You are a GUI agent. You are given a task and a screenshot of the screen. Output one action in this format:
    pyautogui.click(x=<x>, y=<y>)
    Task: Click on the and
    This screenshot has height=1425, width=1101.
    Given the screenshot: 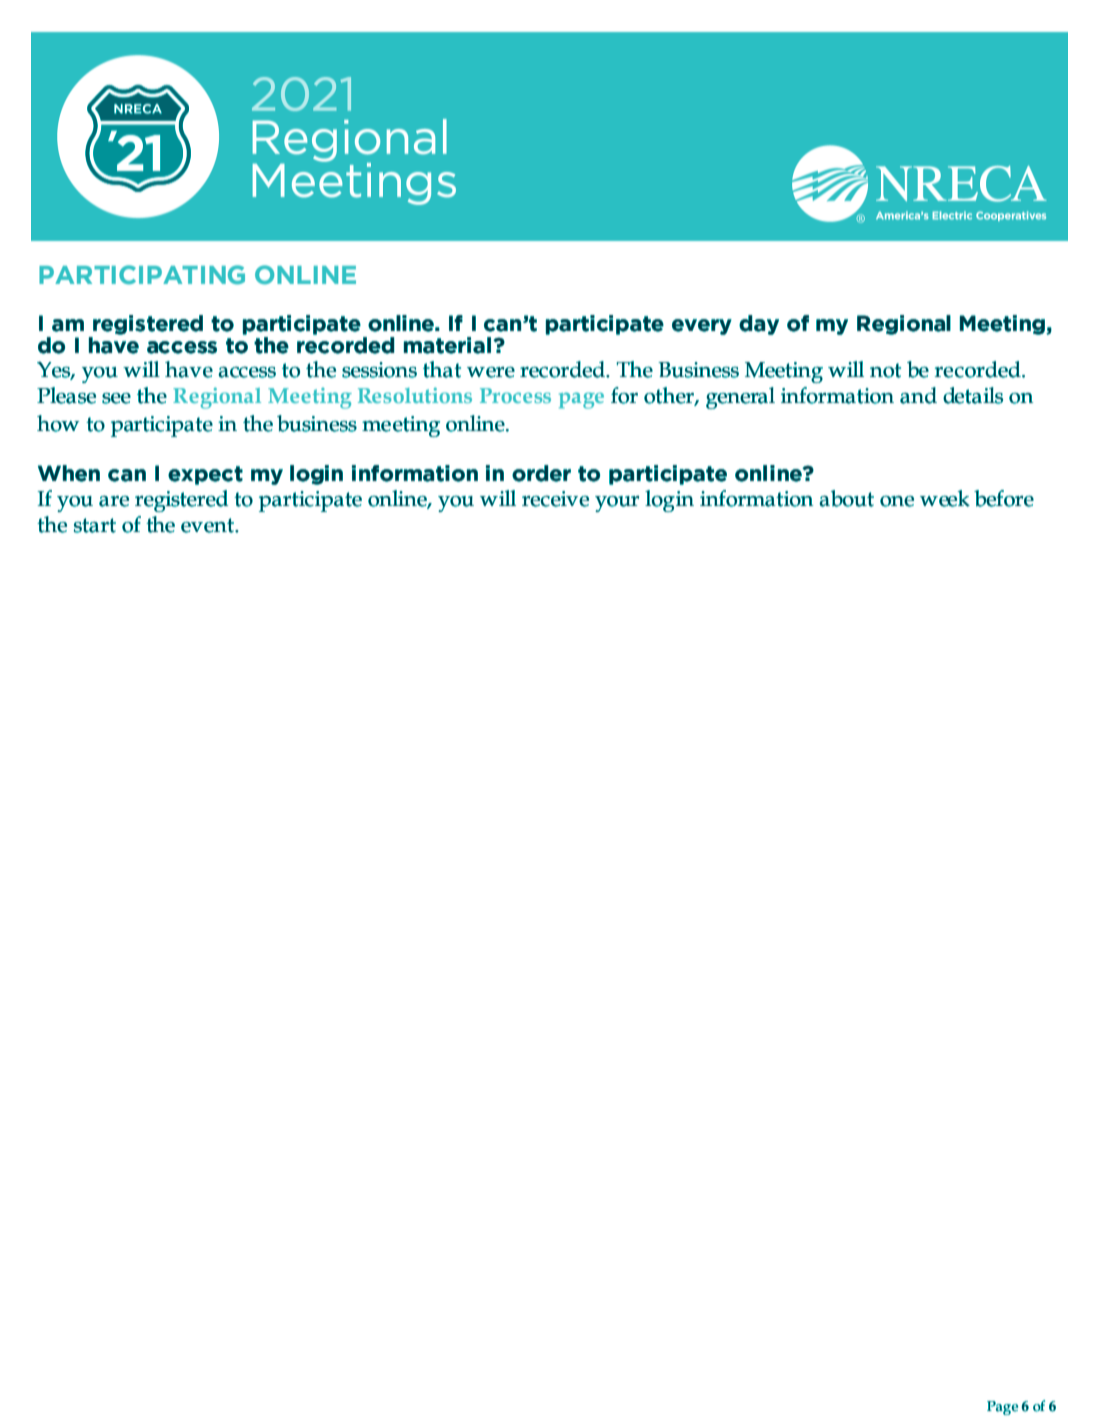 What is the action you would take?
    pyautogui.click(x=918, y=395)
